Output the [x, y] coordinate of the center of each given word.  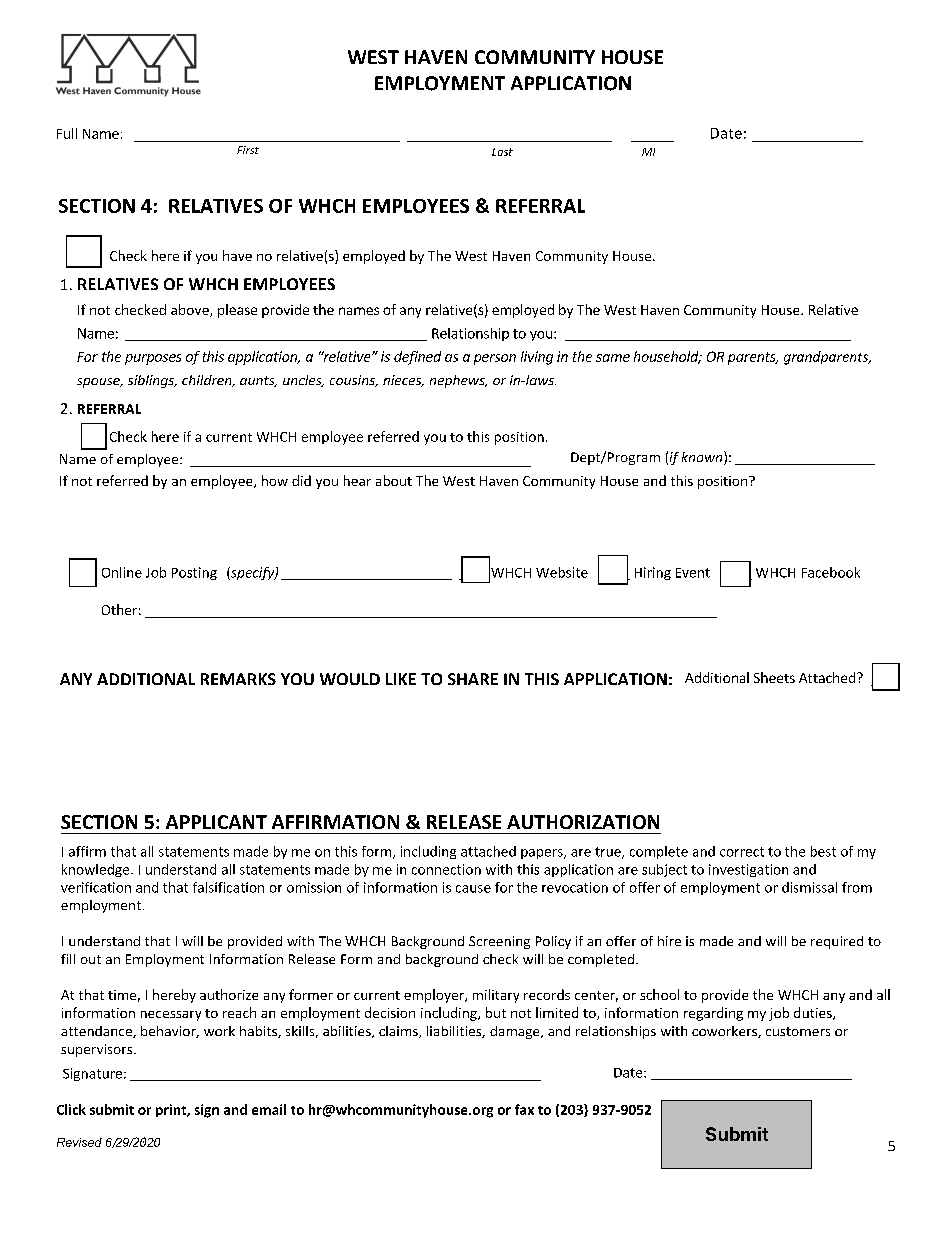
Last [502, 152]
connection [446, 869]
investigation [748, 870]
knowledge [97, 870]
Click [71, 1109]
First [248, 150]
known [703, 458]
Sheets [774, 677]
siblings [152, 381]
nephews [458, 381]
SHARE [473, 679]
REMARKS [238, 679]
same [613, 358]
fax [524, 1109]
